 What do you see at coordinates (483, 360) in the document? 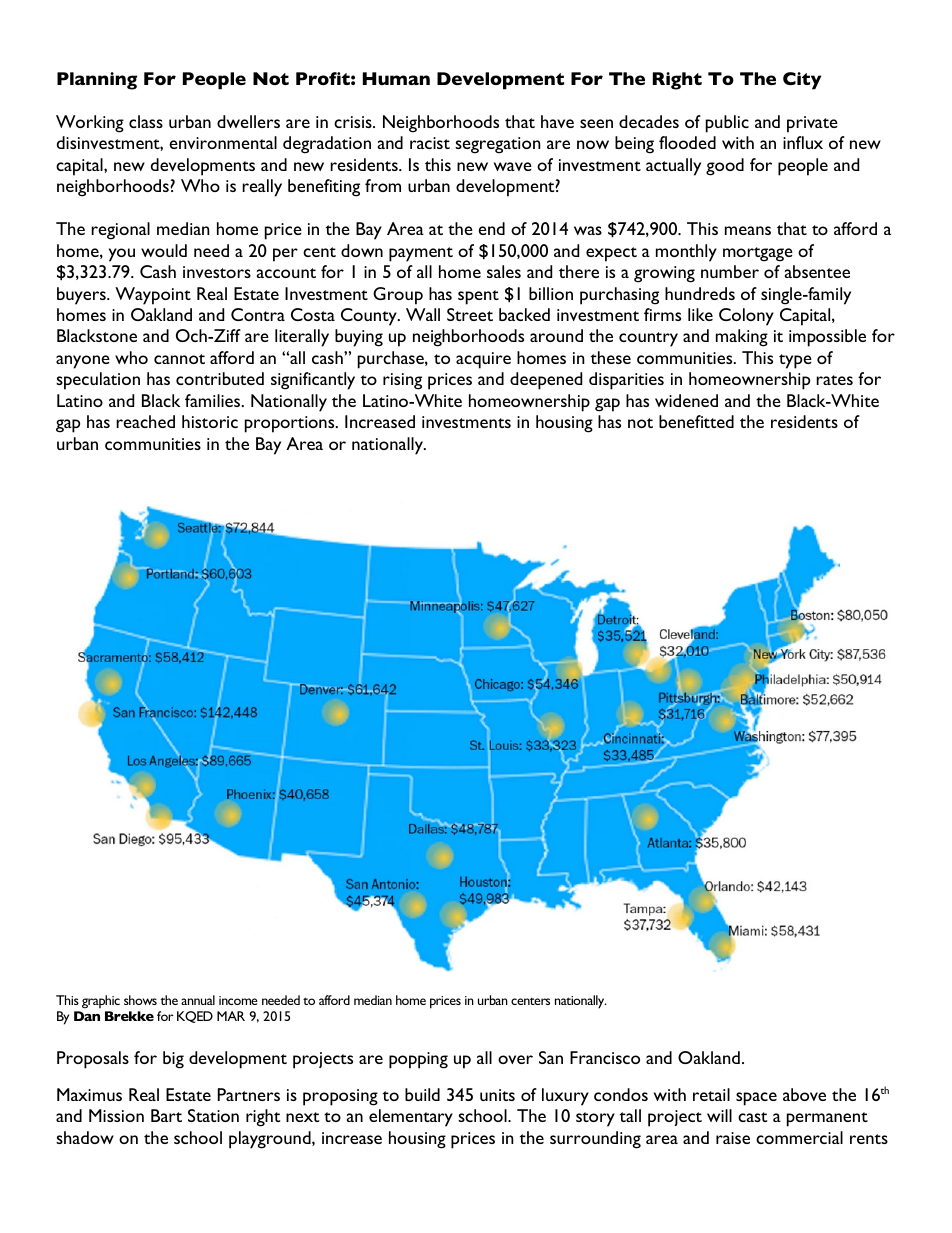
I see `acquire` at bounding box center [483, 360].
